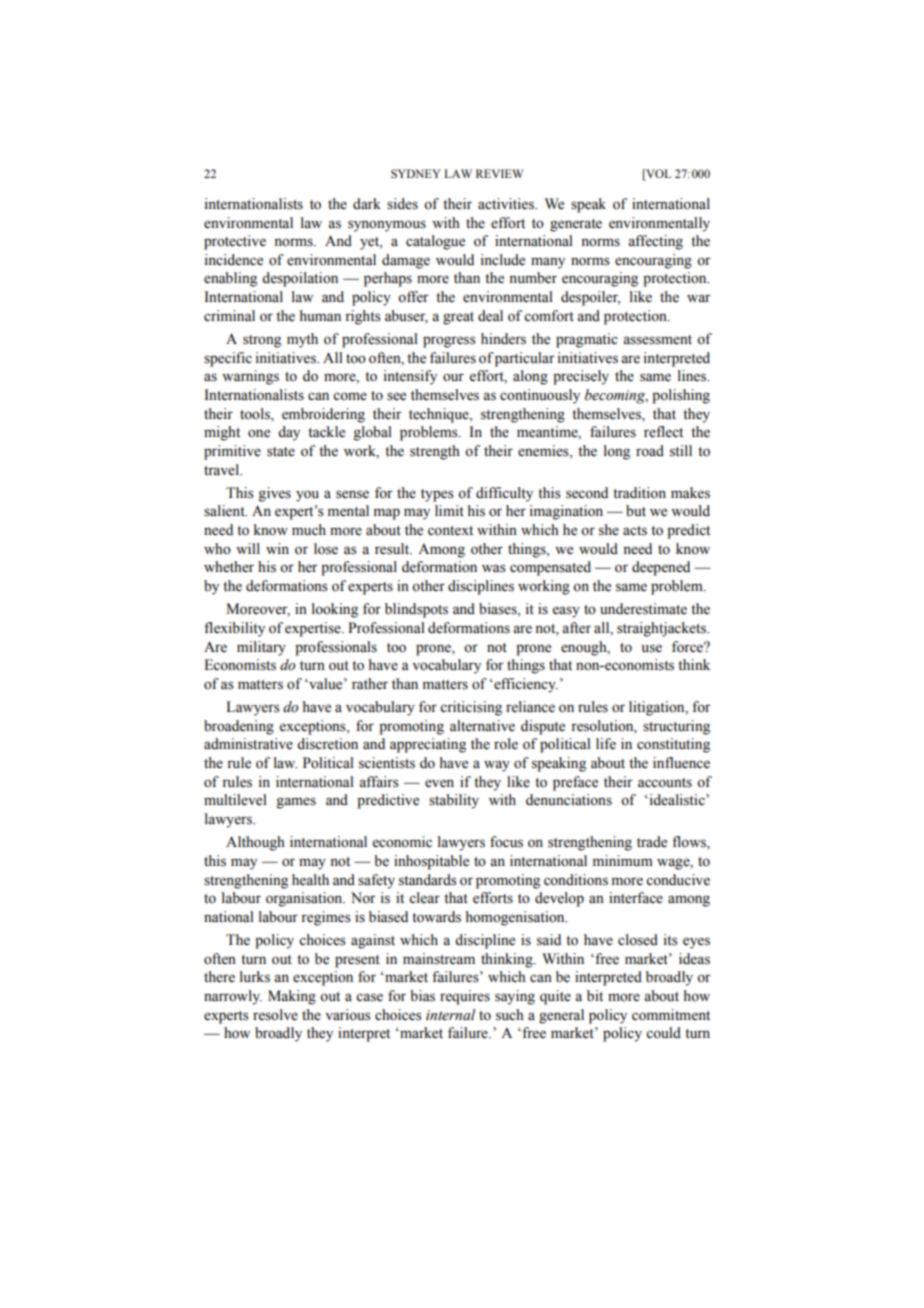  I want to click on alternative, so click(482, 726).
